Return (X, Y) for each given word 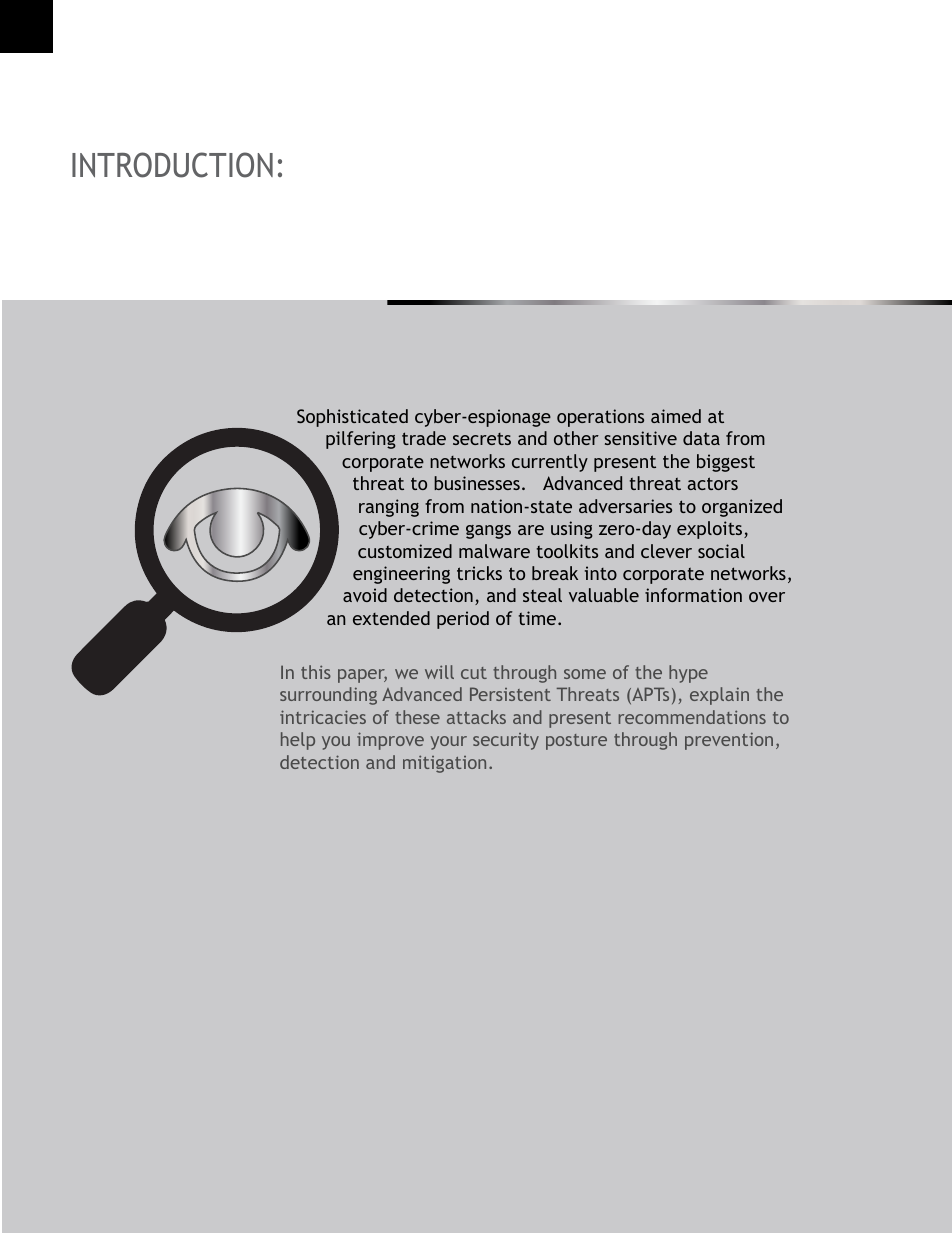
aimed (676, 416)
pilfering (361, 440)
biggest (726, 463)
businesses (477, 483)
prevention (729, 741)
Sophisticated (352, 418)
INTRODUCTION (172, 165)
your (448, 743)
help (298, 741)
